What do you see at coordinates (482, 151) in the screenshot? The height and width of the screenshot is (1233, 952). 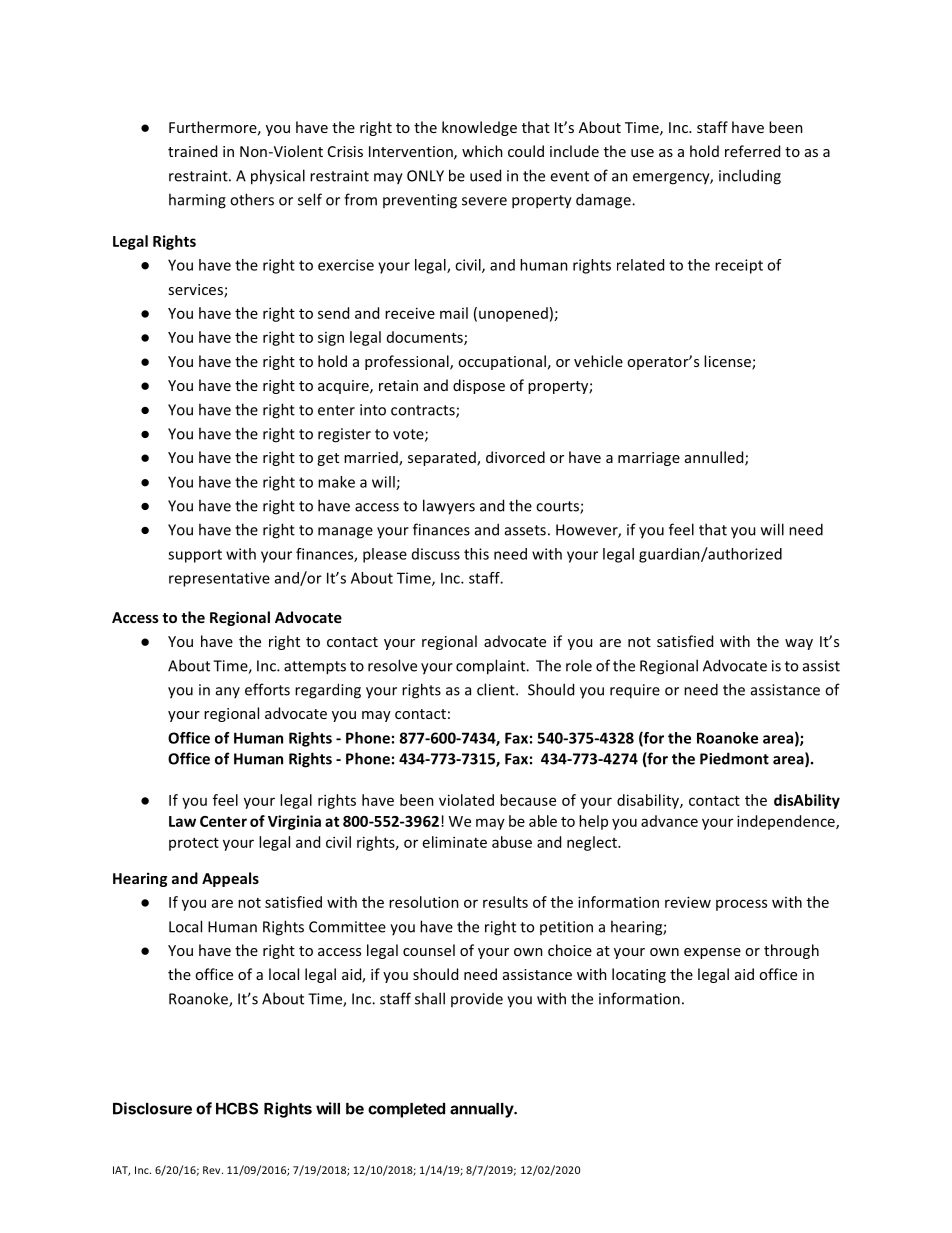 I see `which` at bounding box center [482, 151].
